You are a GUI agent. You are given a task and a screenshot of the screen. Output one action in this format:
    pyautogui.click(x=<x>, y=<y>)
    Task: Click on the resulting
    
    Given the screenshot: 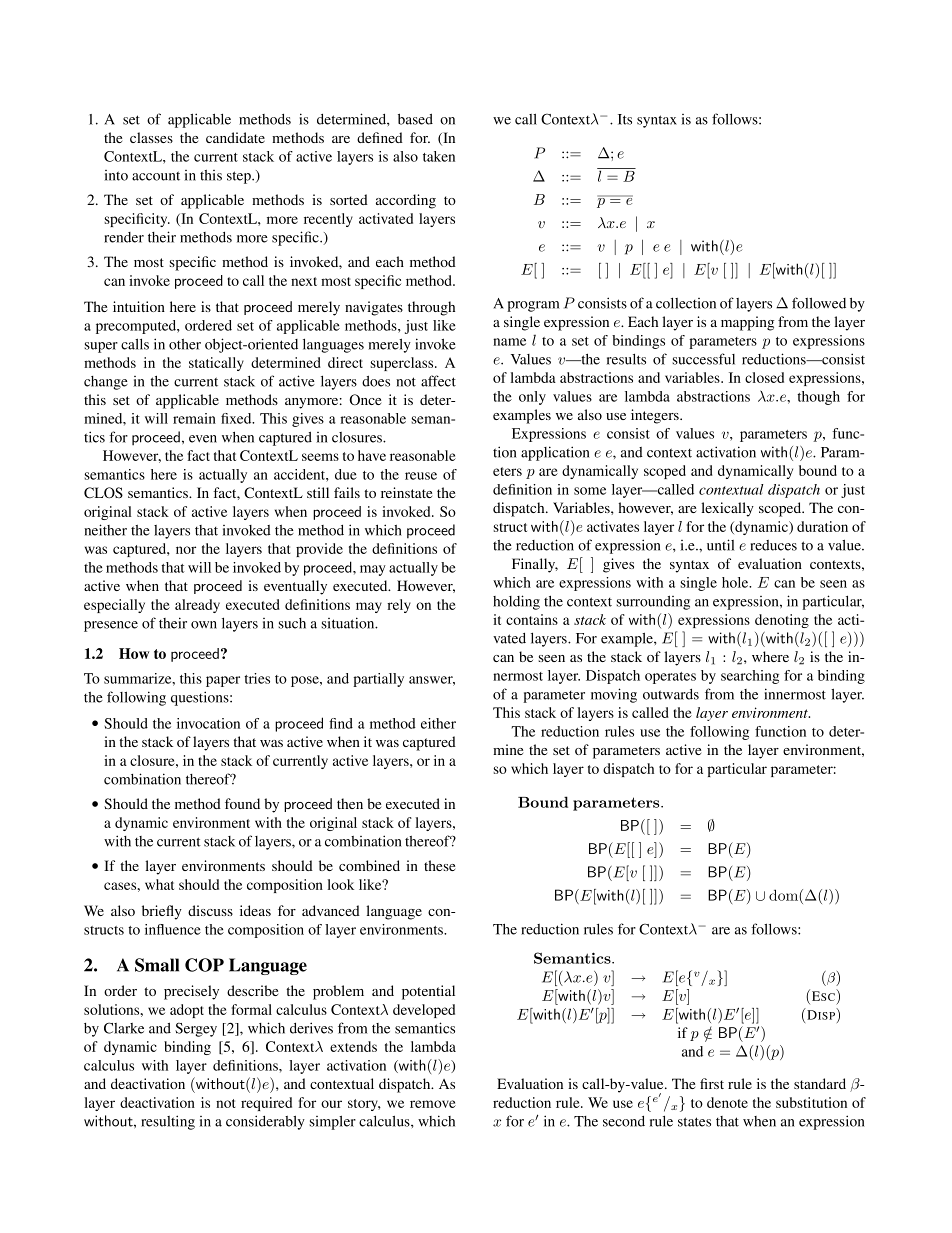 What is the action you would take?
    pyautogui.click(x=168, y=1122)
